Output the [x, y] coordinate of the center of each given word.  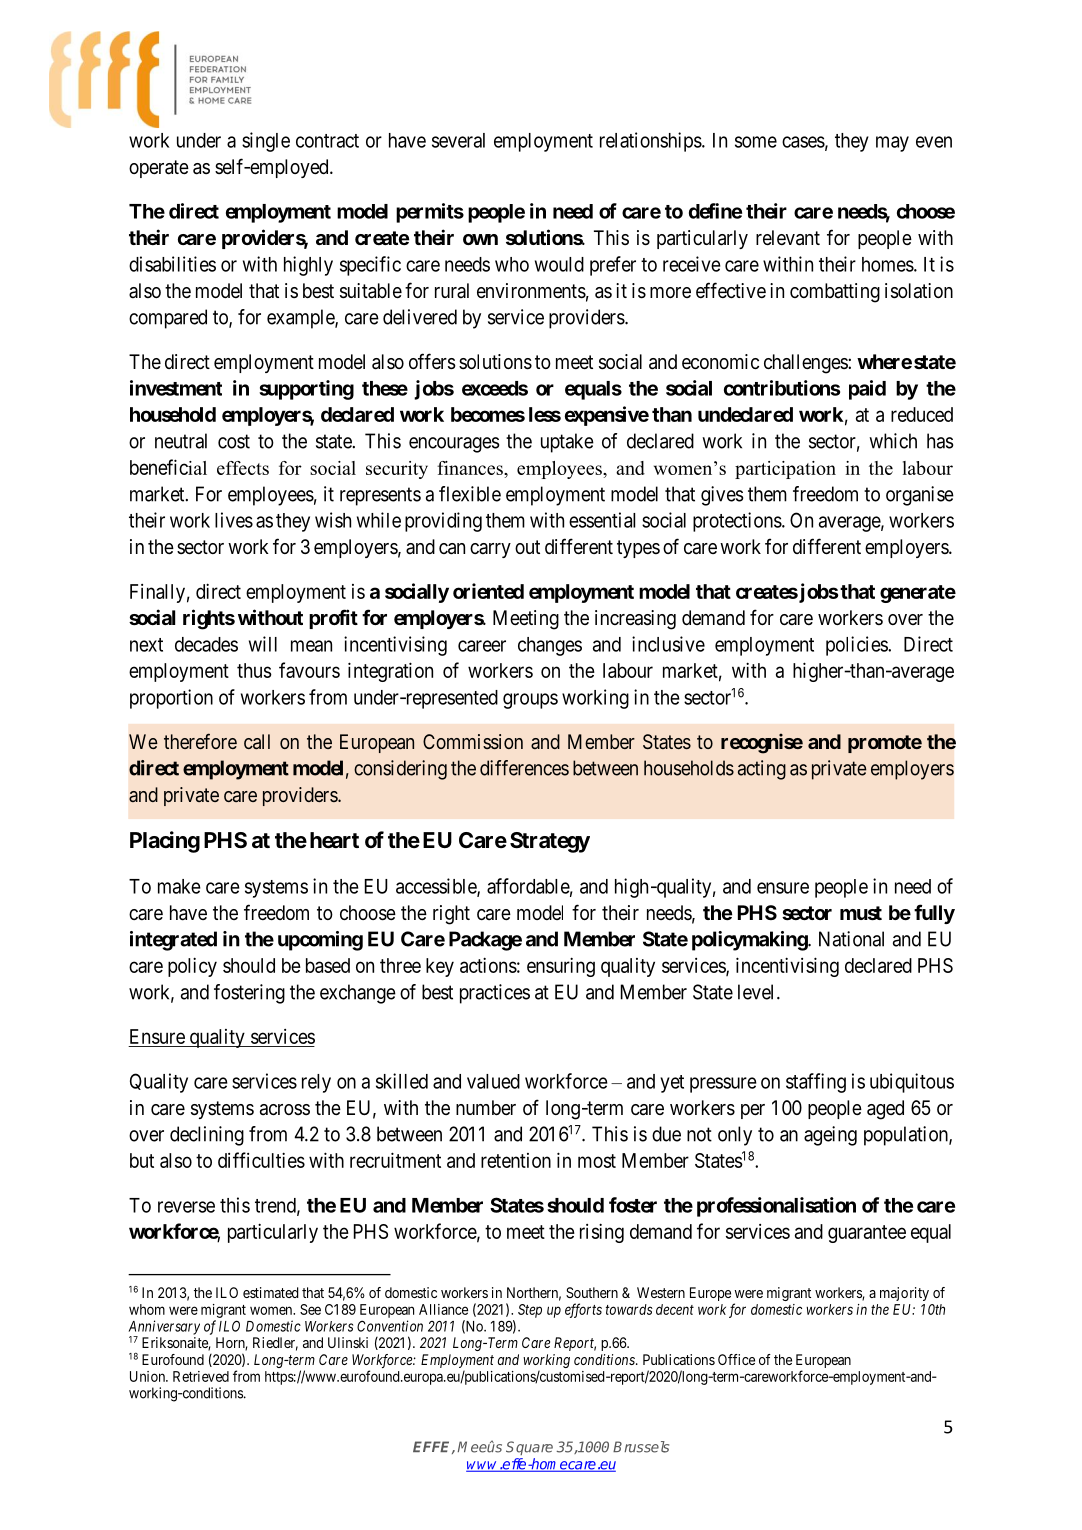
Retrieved [201, 1376]
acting [762, 770]
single [266, 142]
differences [524, 768]
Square [529, 1448]
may [892, 144]
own [480, 239]
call [257, 741]
